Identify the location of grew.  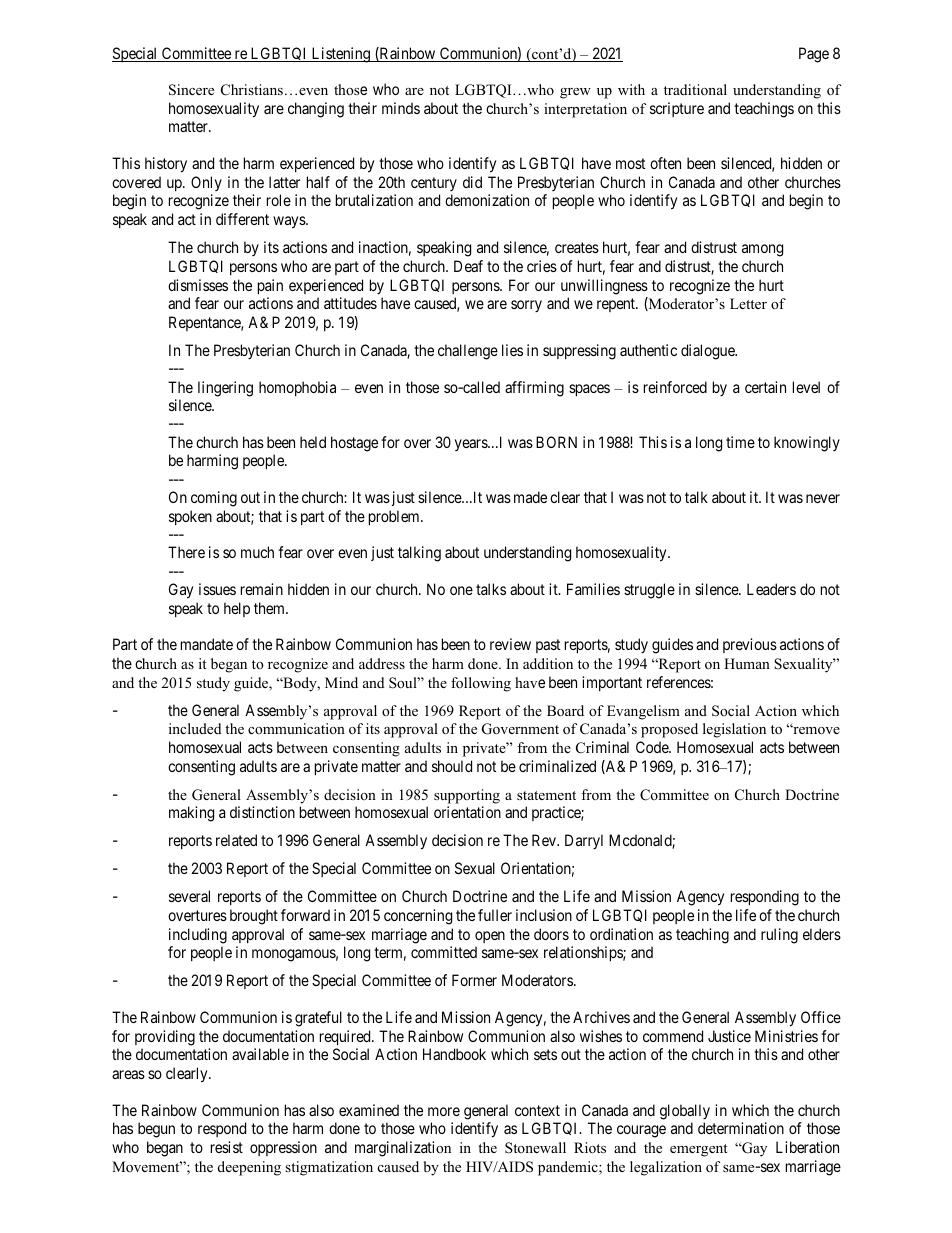
(575, 93).
